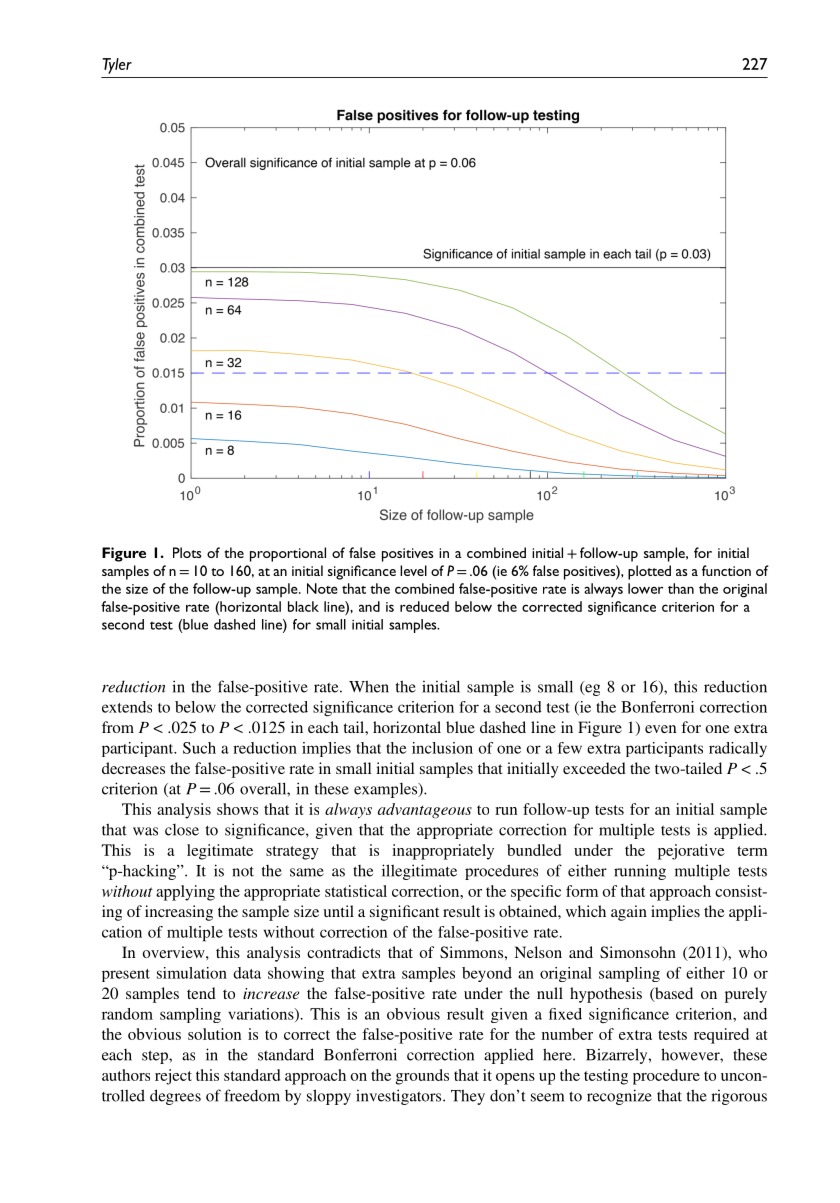 This image has height=1203, width=840. What do you see at coordinates (413, 570) in the image?
I see `level` at bounding box center [413, 570].
